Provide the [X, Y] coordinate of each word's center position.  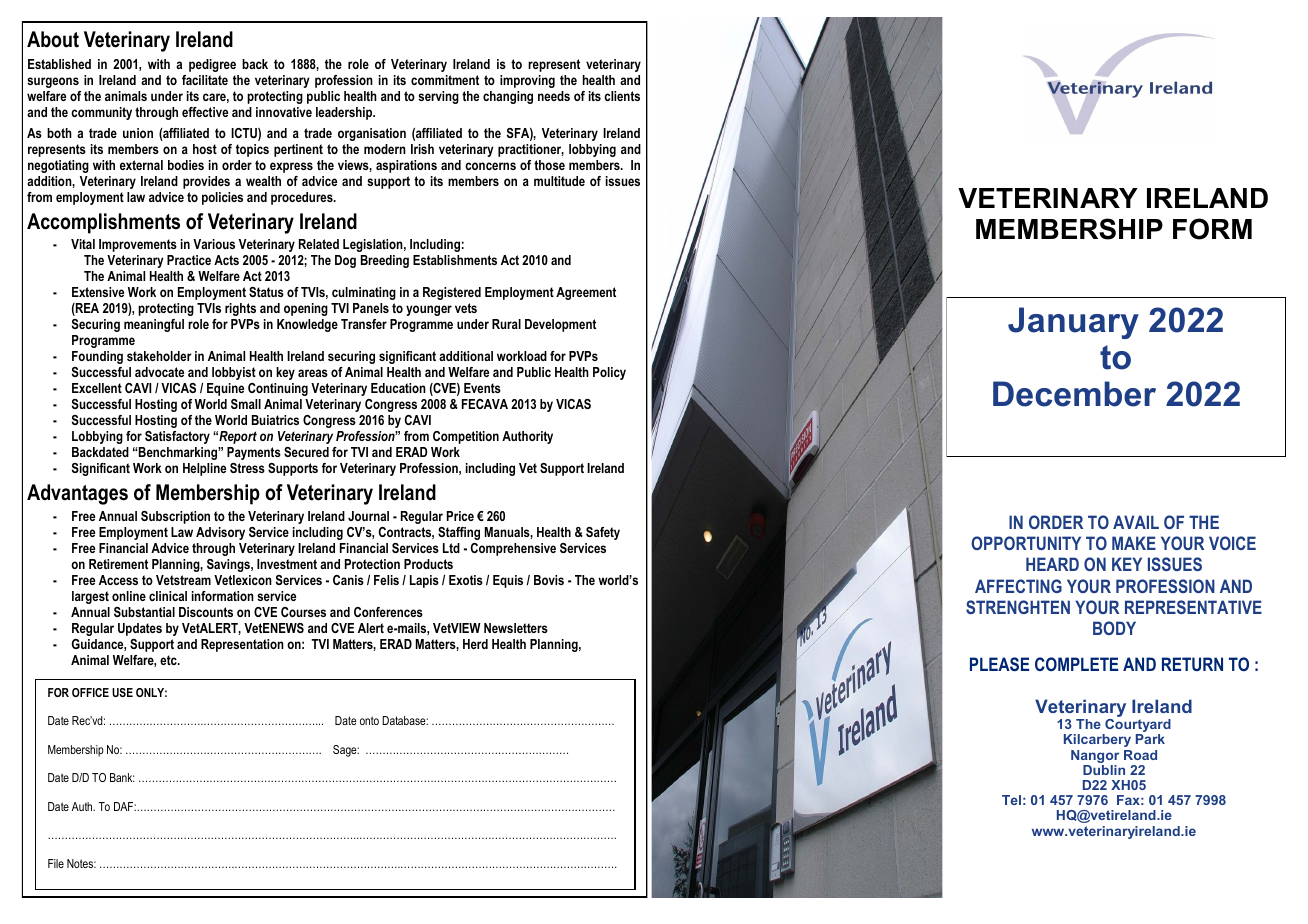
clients [622, 96]
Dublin [1104, 770]
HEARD [1052, 564]
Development [560, 325]
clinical [168, 596]
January [1073, 323]
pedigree [212, 65]
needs [554, 96]
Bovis [549, 580]
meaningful [154, 325]
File [56, 863]
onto [369, 720]
